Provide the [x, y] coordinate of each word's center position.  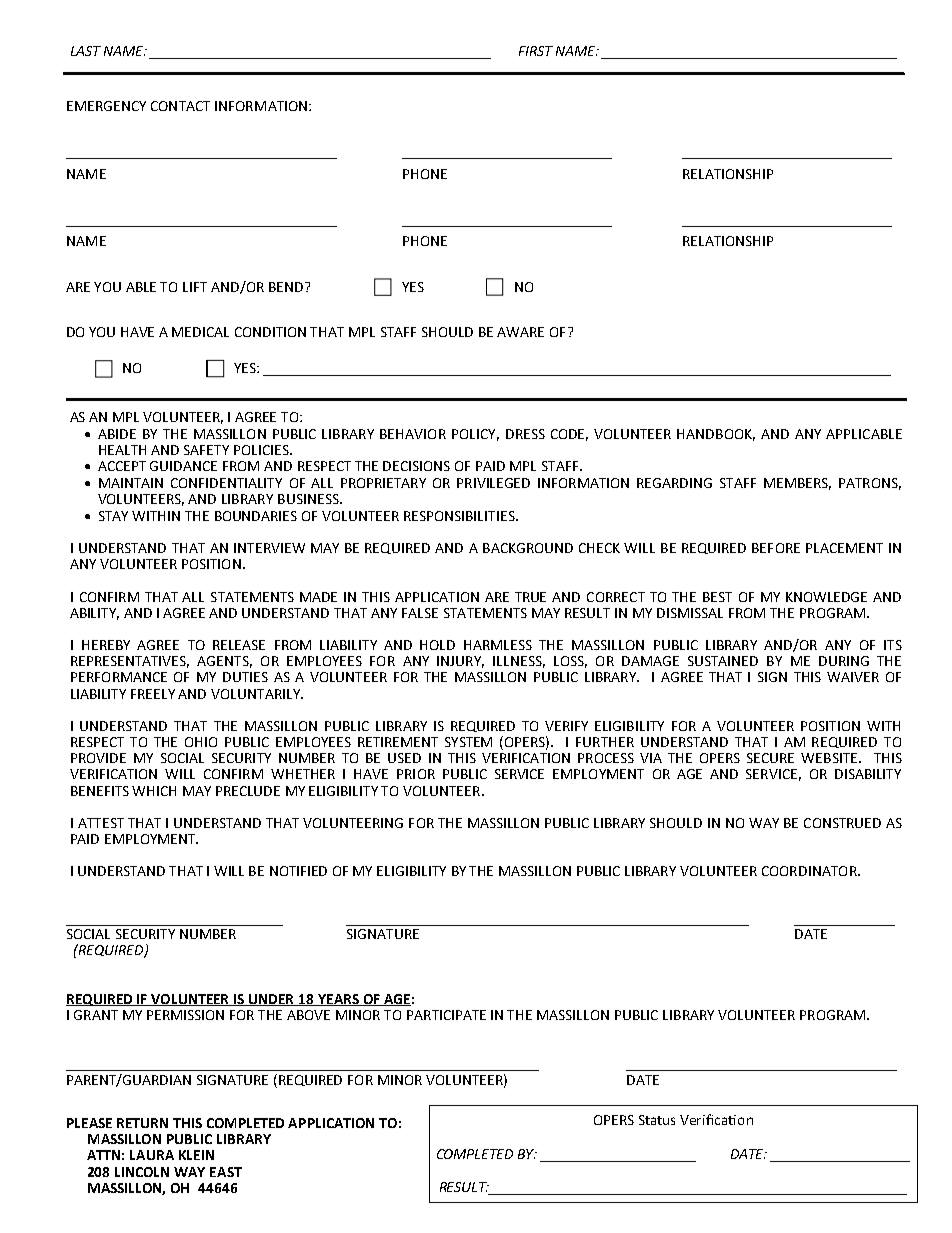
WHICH [154, 791]
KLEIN [196, 1155]
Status [657, 1120]
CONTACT [180, 106]
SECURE [770, 758]
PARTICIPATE [446, 1015]
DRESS [525, 434]
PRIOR [416, 774]
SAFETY [206, 450]
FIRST [536, 51]
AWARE [520, 332]
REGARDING [674, 483]
